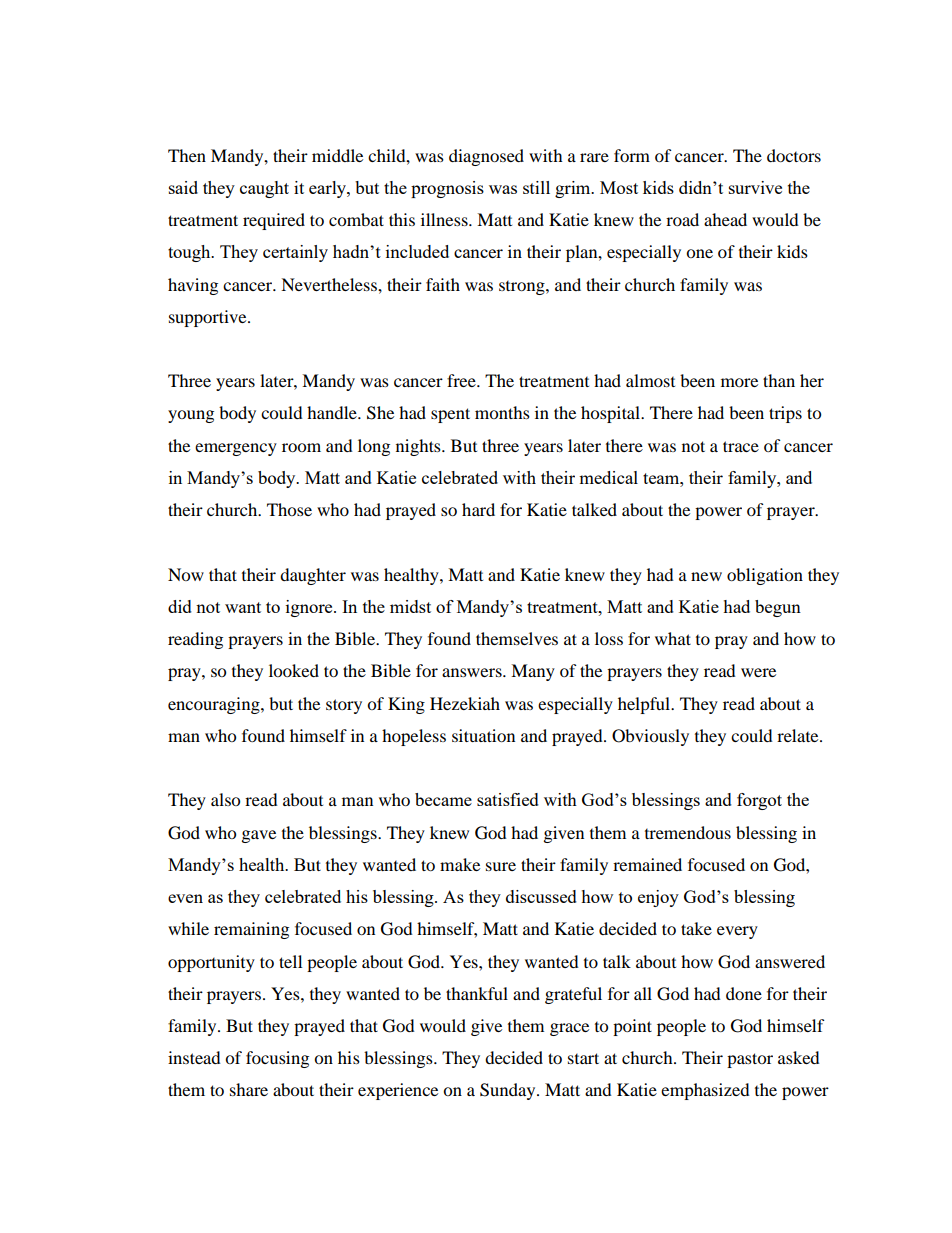 The width and height of the screenshot is (952, 1233). I want to click on months, so click(502, 412).
